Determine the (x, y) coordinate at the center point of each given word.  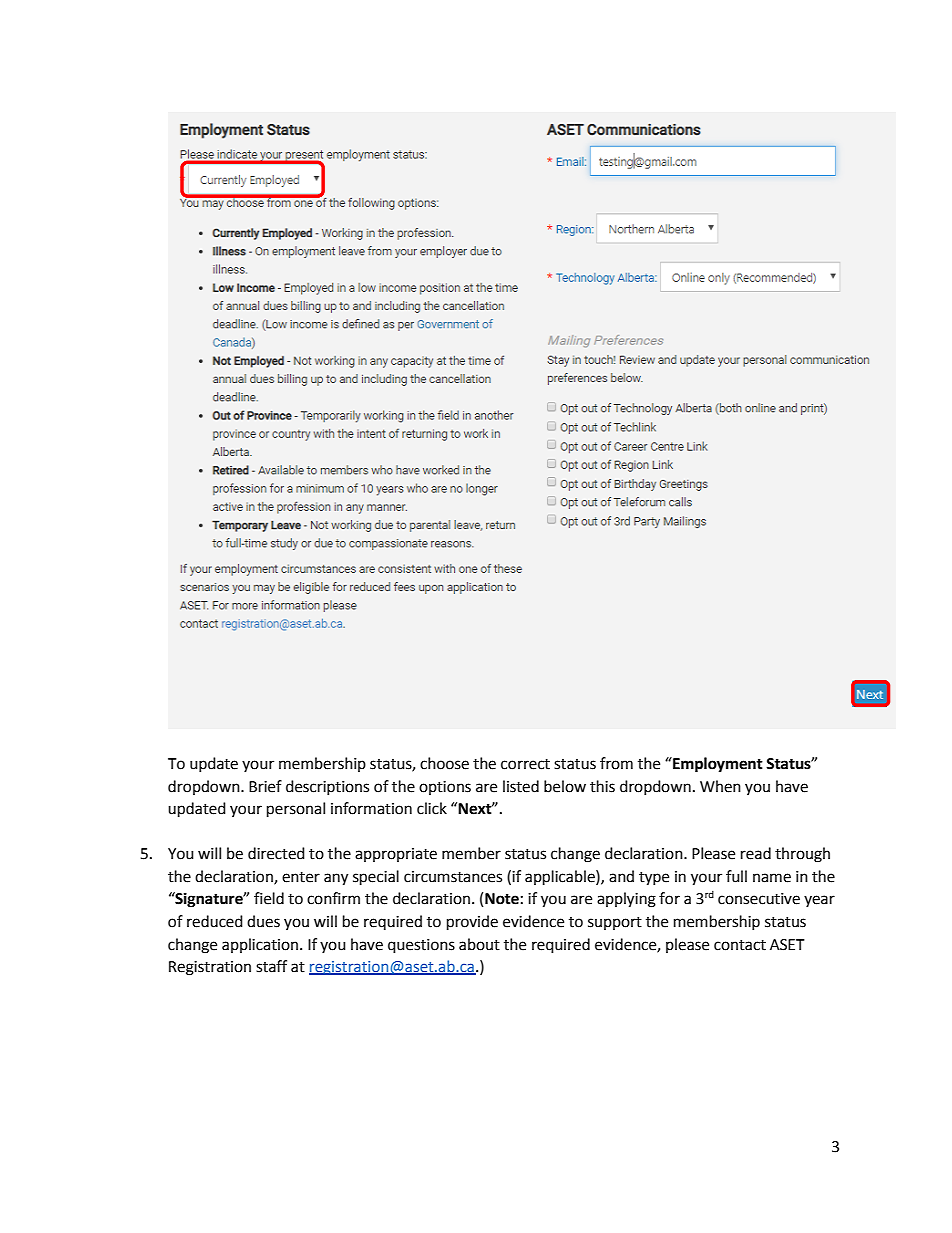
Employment (717, 765)
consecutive (759, 899)
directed (276, 853)
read (756, 853)
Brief (265, 786)
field (269, 898)
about (479, 944)
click (432, 808)
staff (271, 966)
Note (502, 899)
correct (525, 764)
